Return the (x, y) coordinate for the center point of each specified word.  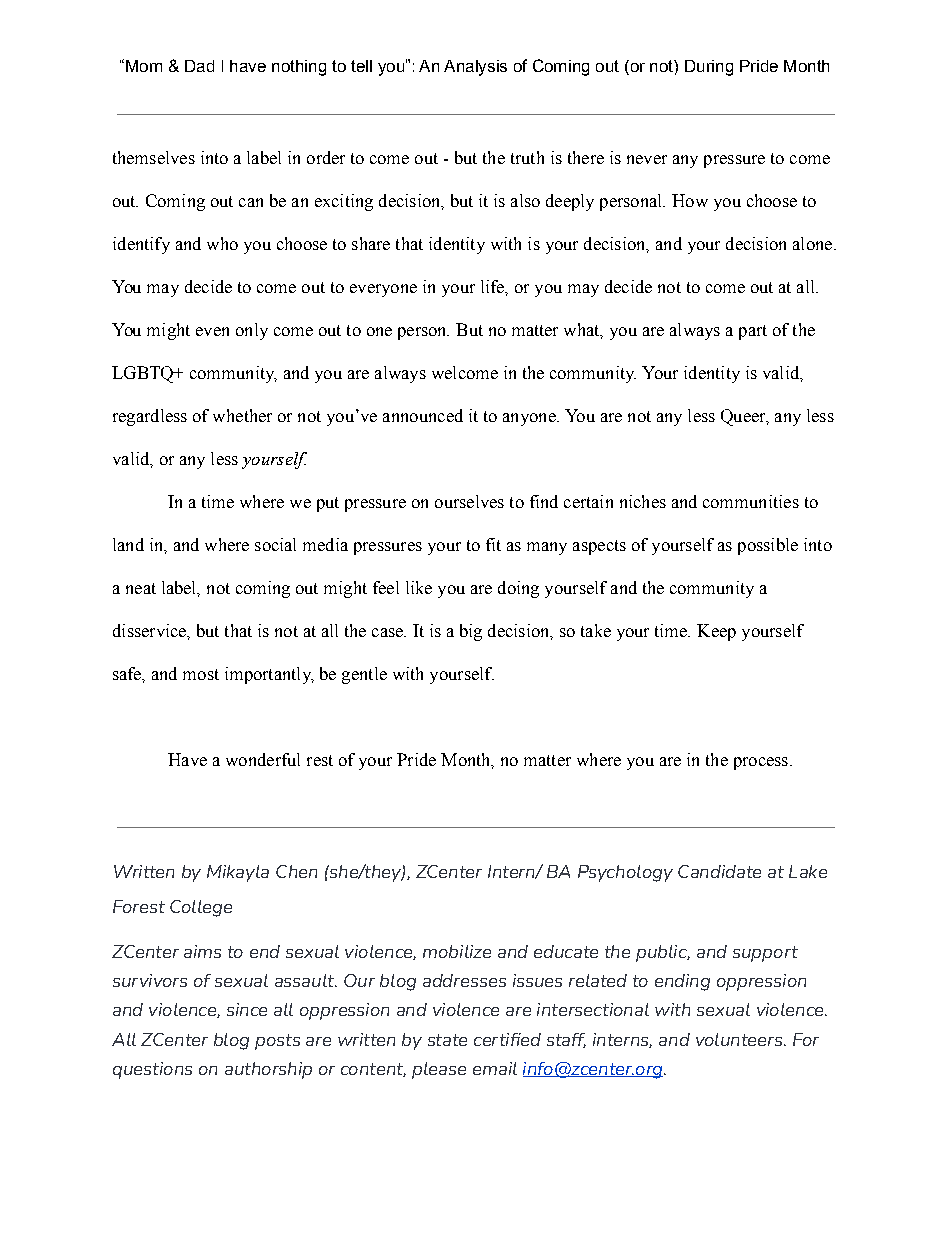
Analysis (475, 68)
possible (768, 546)
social (275, 544)
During (709, 68)
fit (493, 544)
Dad (199, 66)
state (447, 1040)
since (247, 1009)
